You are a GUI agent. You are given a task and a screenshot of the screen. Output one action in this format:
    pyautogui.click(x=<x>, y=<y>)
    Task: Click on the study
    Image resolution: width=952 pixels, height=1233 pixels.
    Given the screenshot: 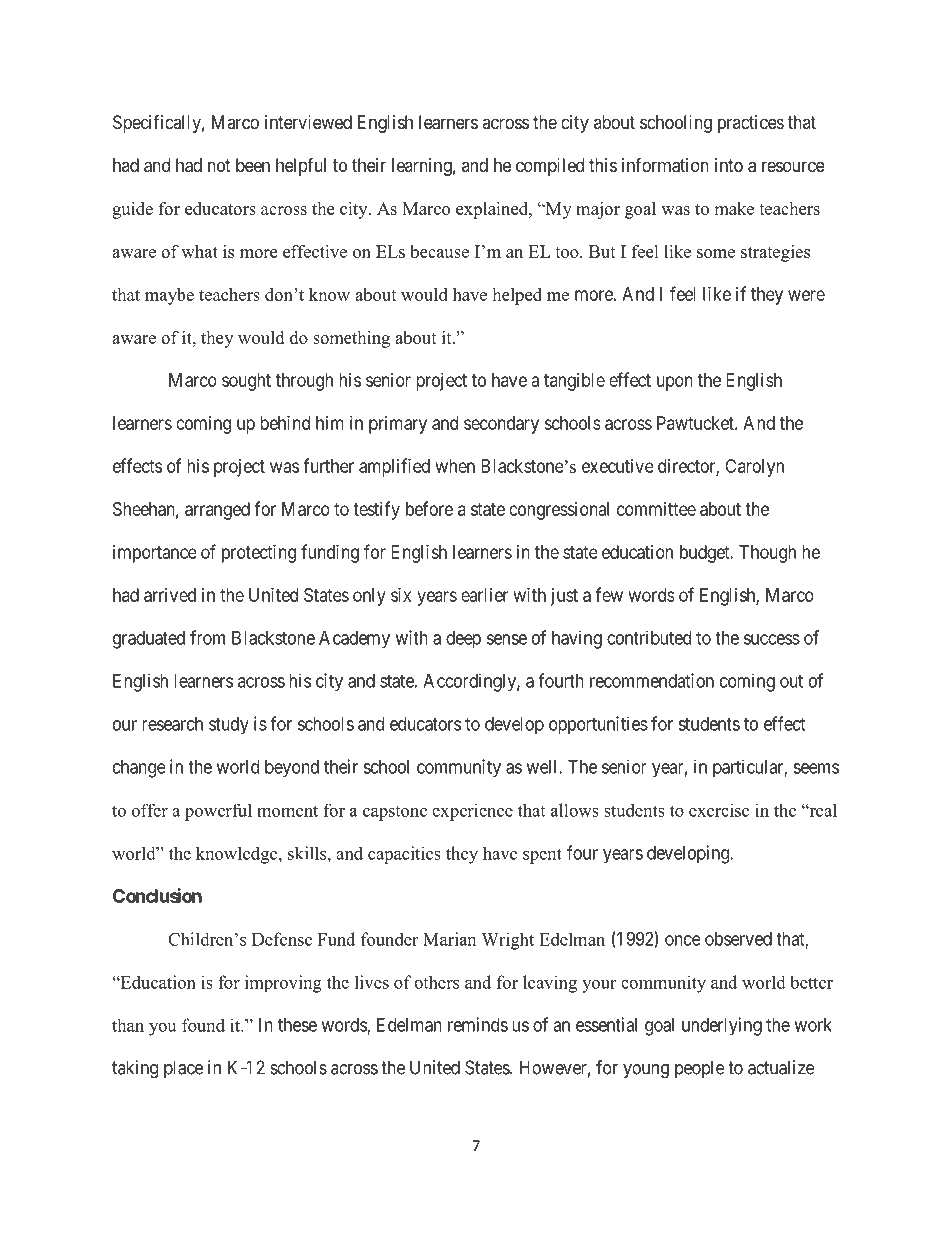 What is the action you would take?
    pyautogui.click(x=229, y=726)
